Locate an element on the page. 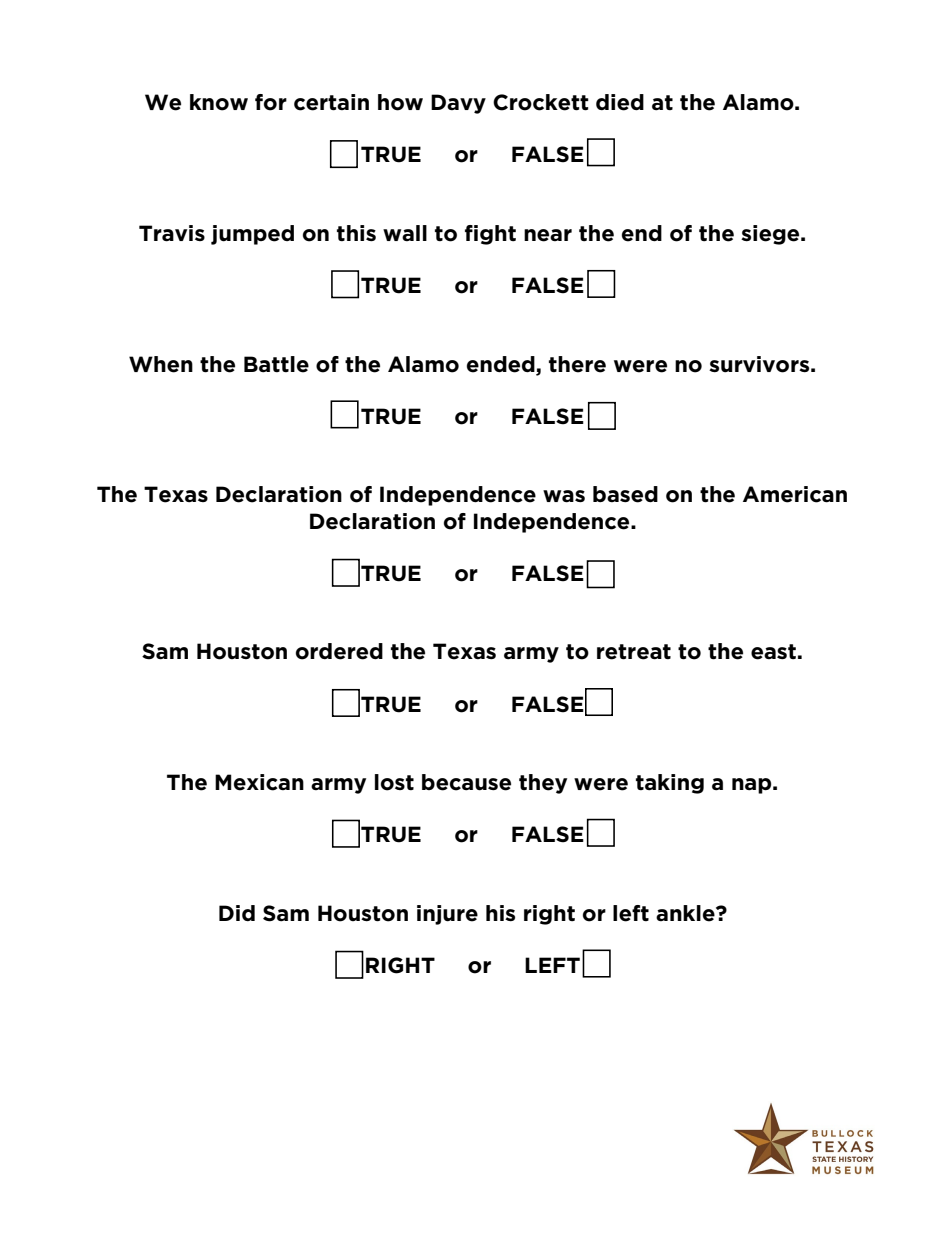 Image resolution: width=952 pixels, height=1233 pixels. American is located at coordinates (795, 494).
